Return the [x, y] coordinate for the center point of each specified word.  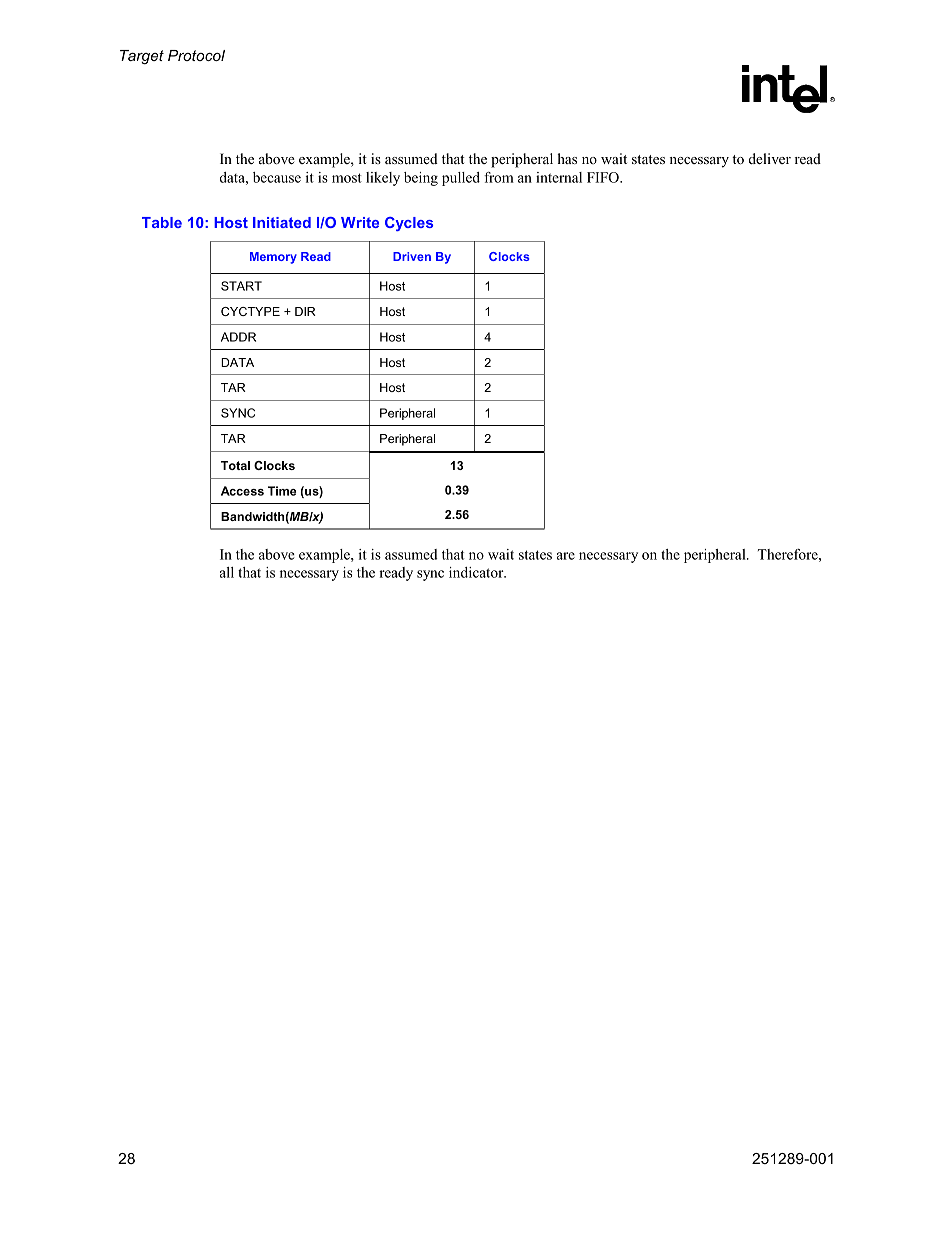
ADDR [238, 337]
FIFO [604, 177]
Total [235, 465]
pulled [461, 179]
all [227, 572]
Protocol [196, 55]
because [277, 177]
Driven [412, 256]
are [566, 556]
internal [559, 177]
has [567, 158]
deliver [770, 158]
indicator [477, 572]
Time [282, 491]
